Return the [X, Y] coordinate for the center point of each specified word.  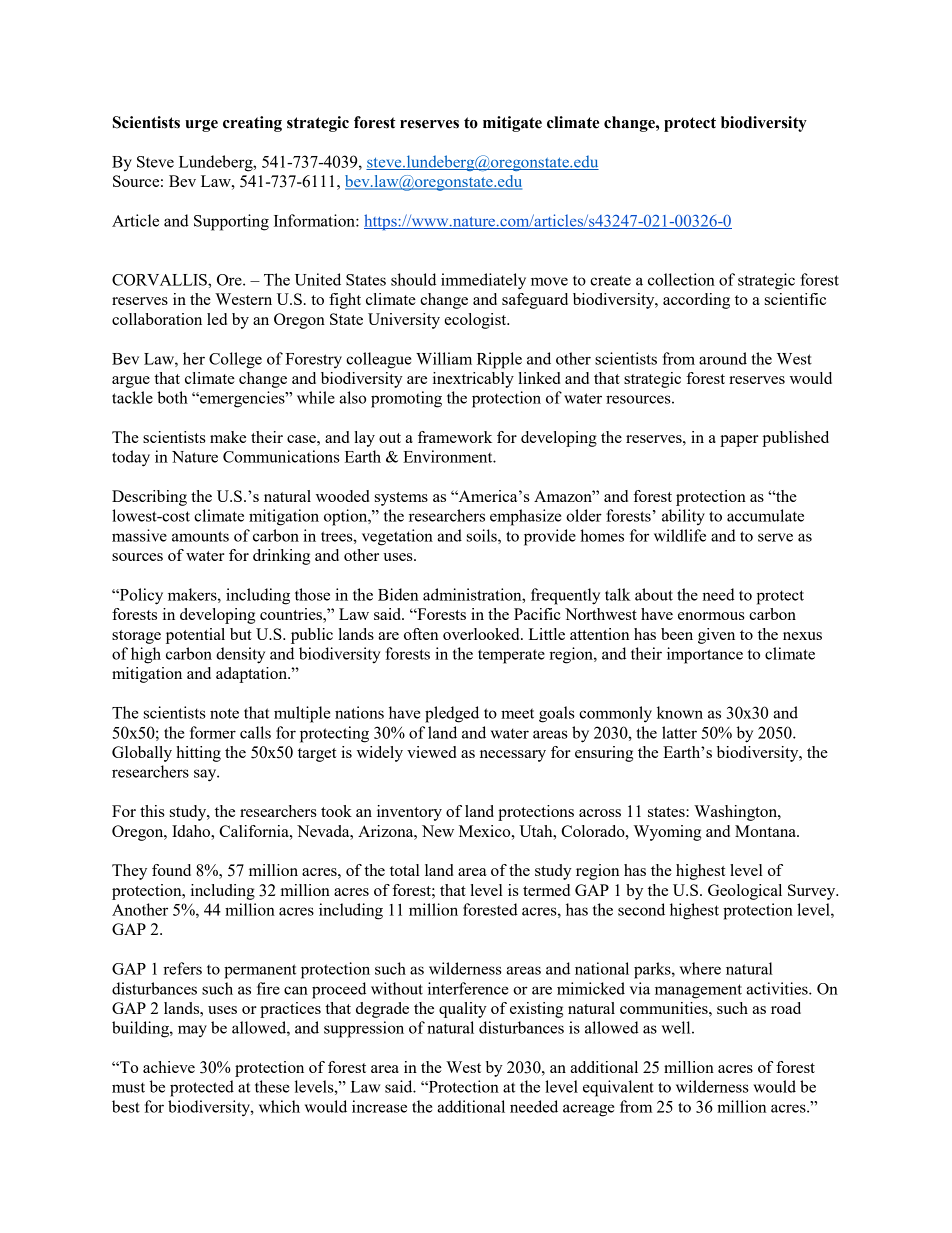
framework [455, 437]
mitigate [512, 124]
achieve [169, 1067]
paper [739, 441]
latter [679, 732]
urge [201, 126]
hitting [198, 754]
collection [681, 279]
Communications [281, 456]
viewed [432, 752]
